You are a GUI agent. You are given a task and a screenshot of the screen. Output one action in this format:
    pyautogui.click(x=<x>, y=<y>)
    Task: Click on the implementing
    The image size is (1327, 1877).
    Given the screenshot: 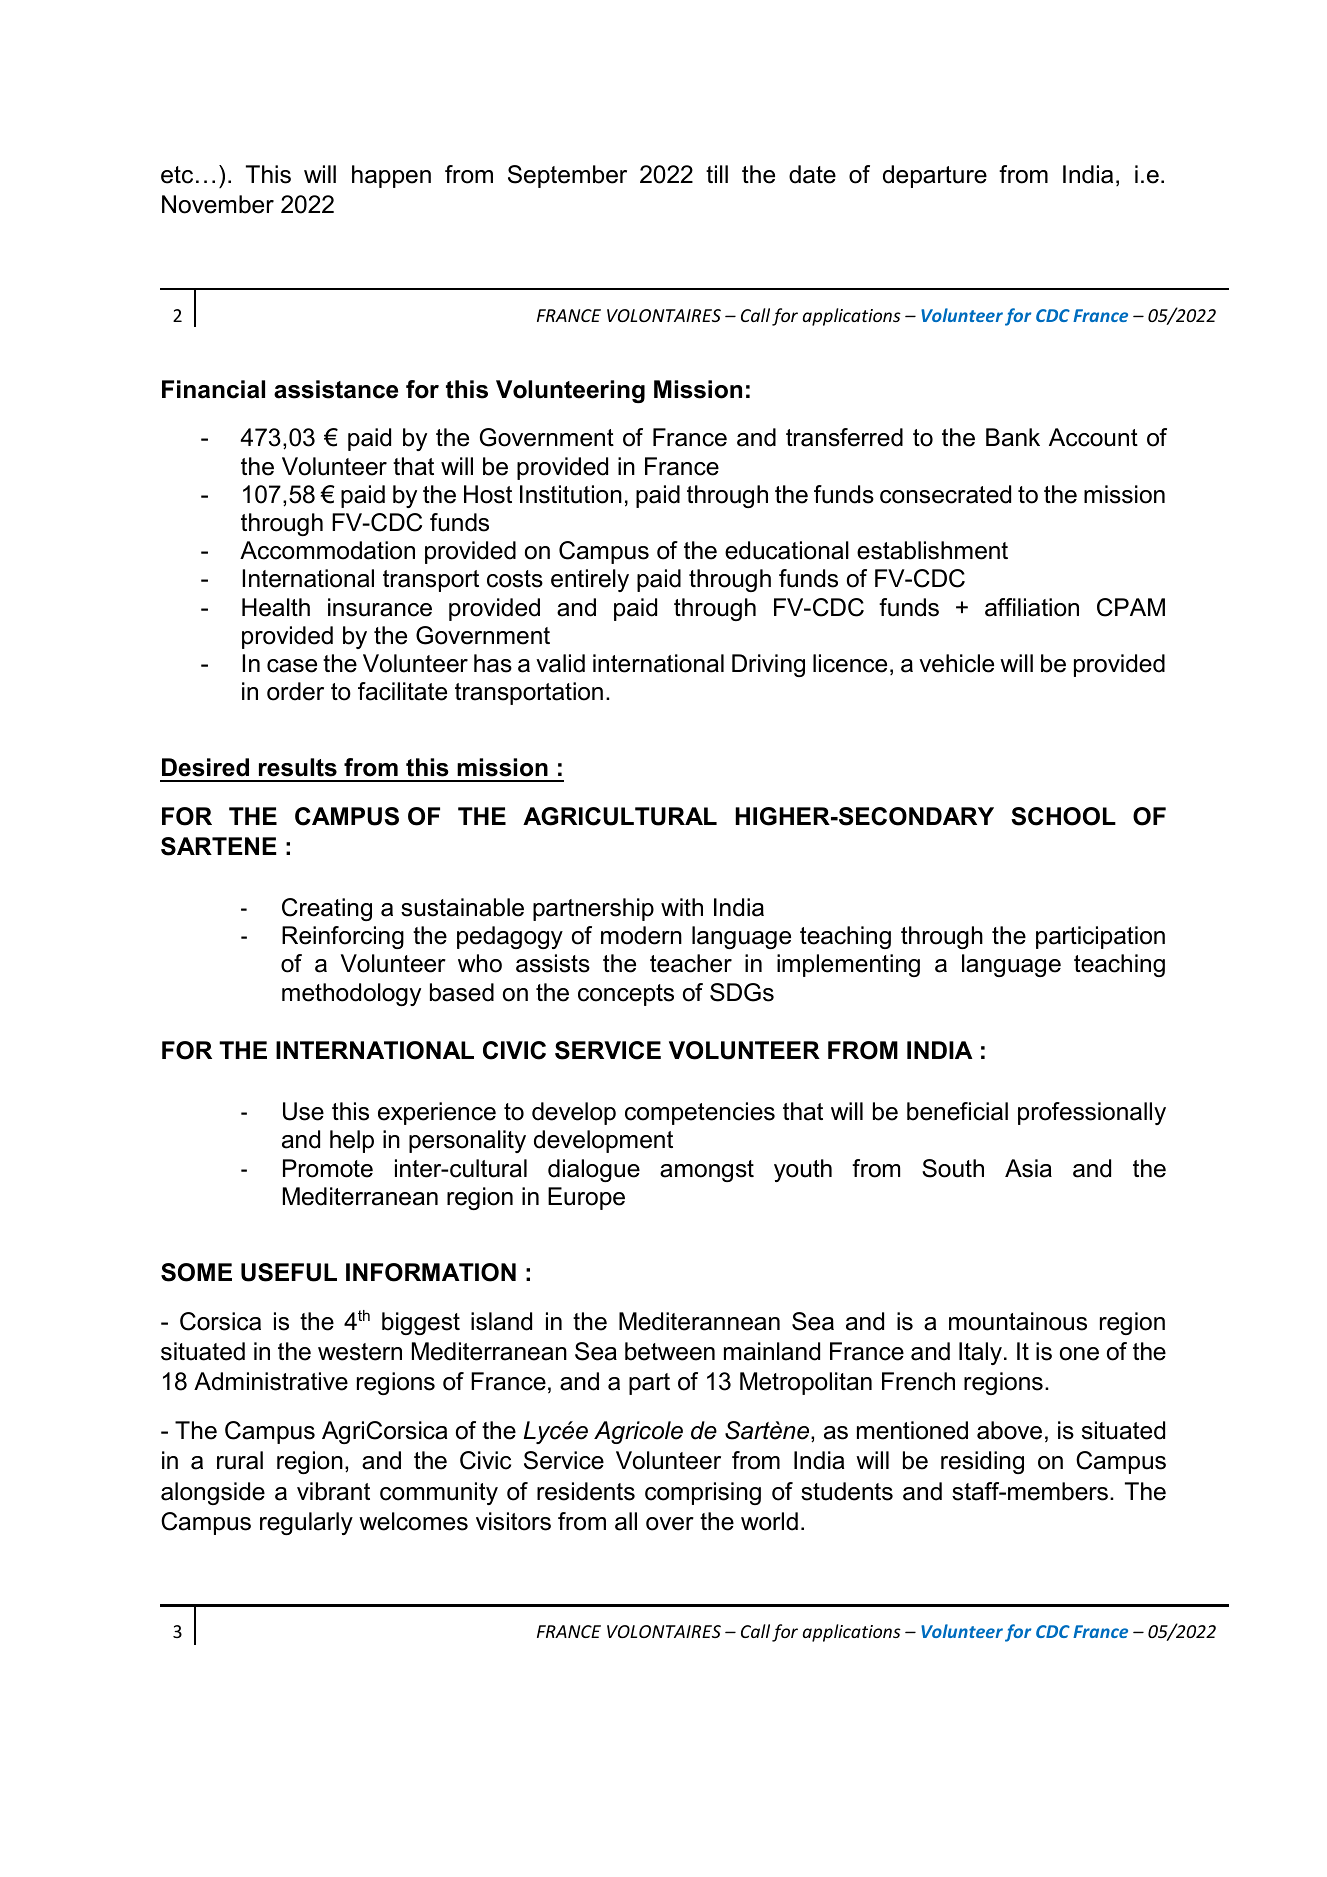 What is the action you would take?
    pyautogui.click(x=848, y=965)
